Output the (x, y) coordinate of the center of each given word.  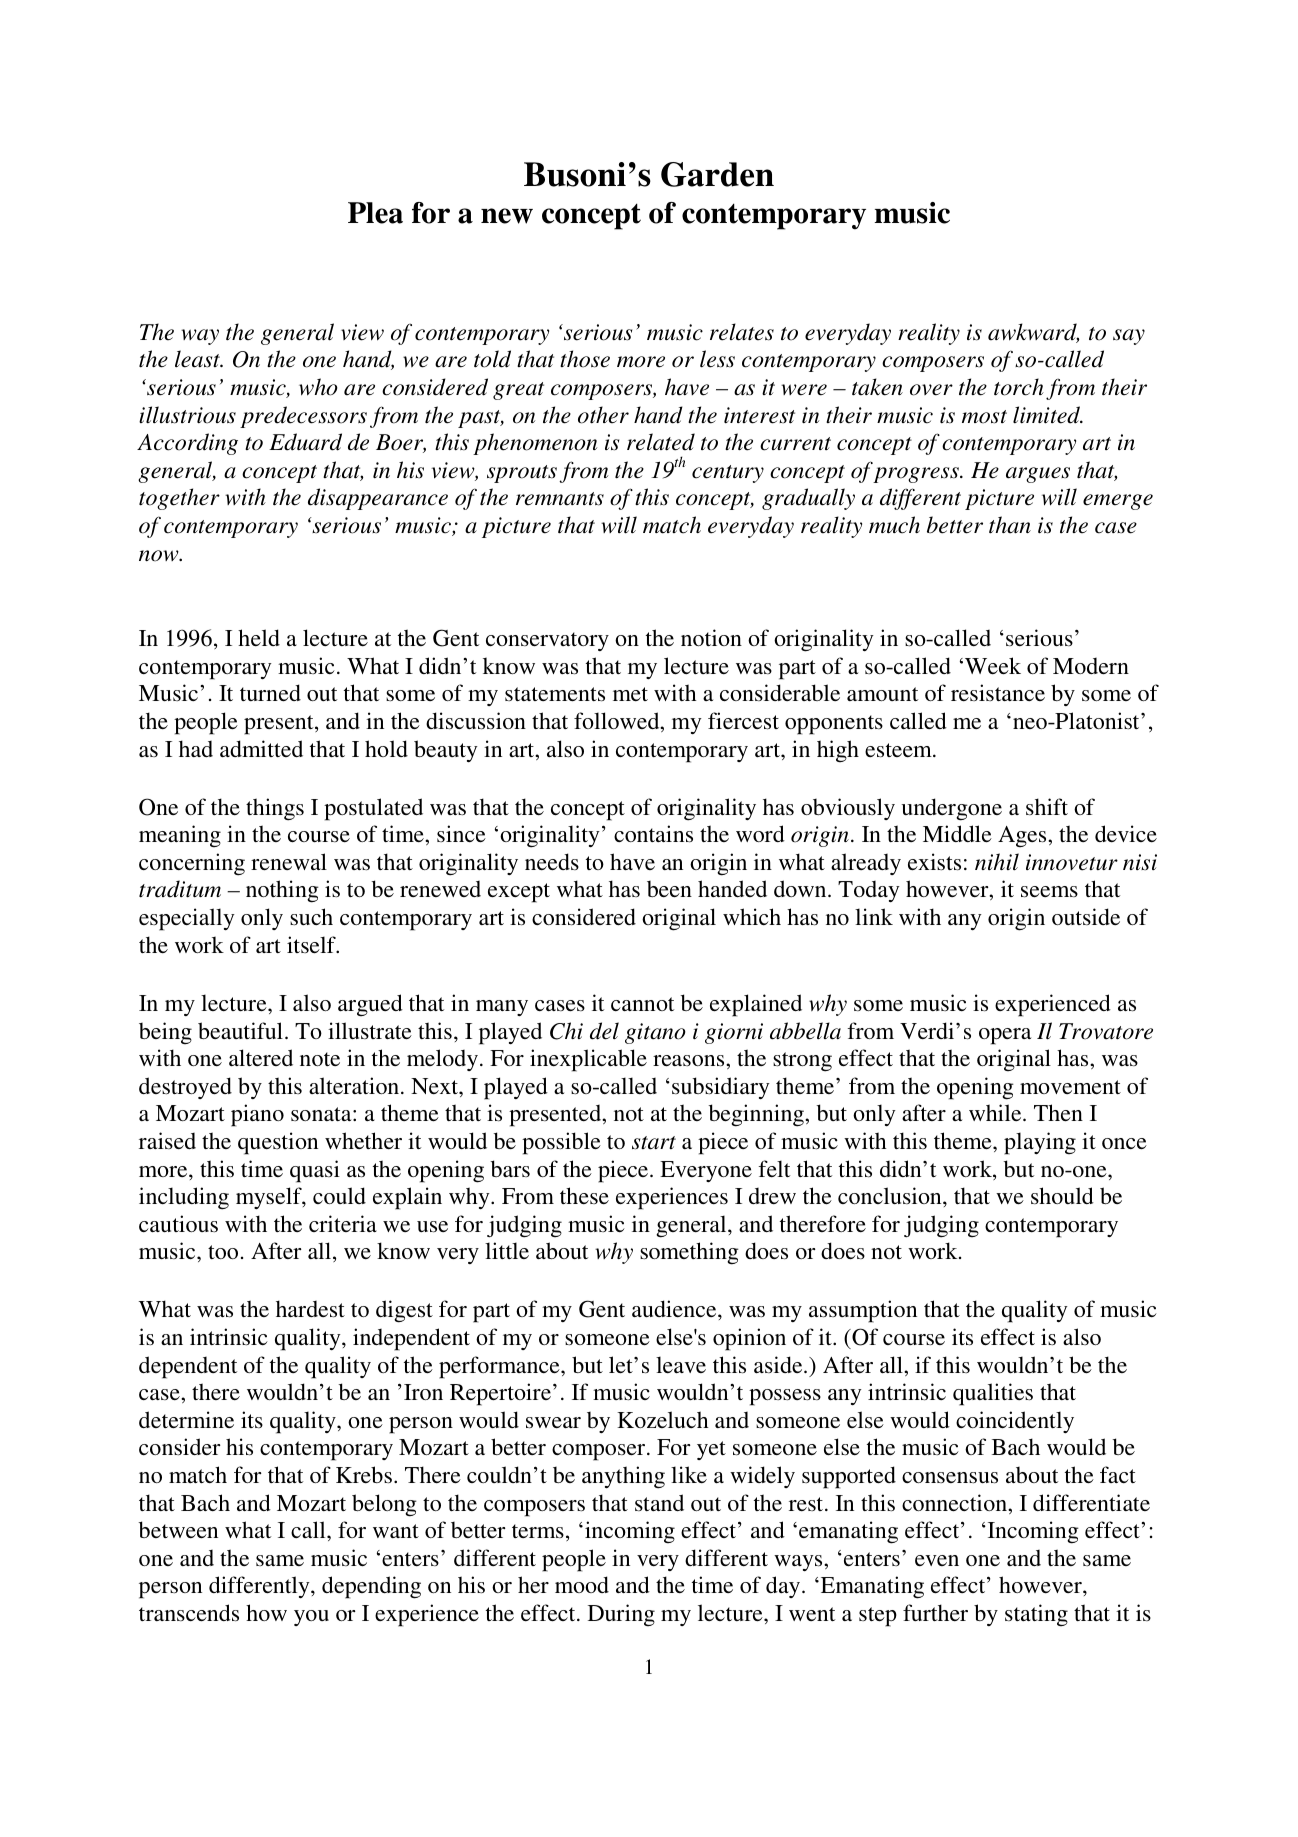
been (669, 889)
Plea (375, 213)
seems (1049, 892)
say (1129, 337)
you (311, 1618)
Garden (717, 174)
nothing (282, 891)
